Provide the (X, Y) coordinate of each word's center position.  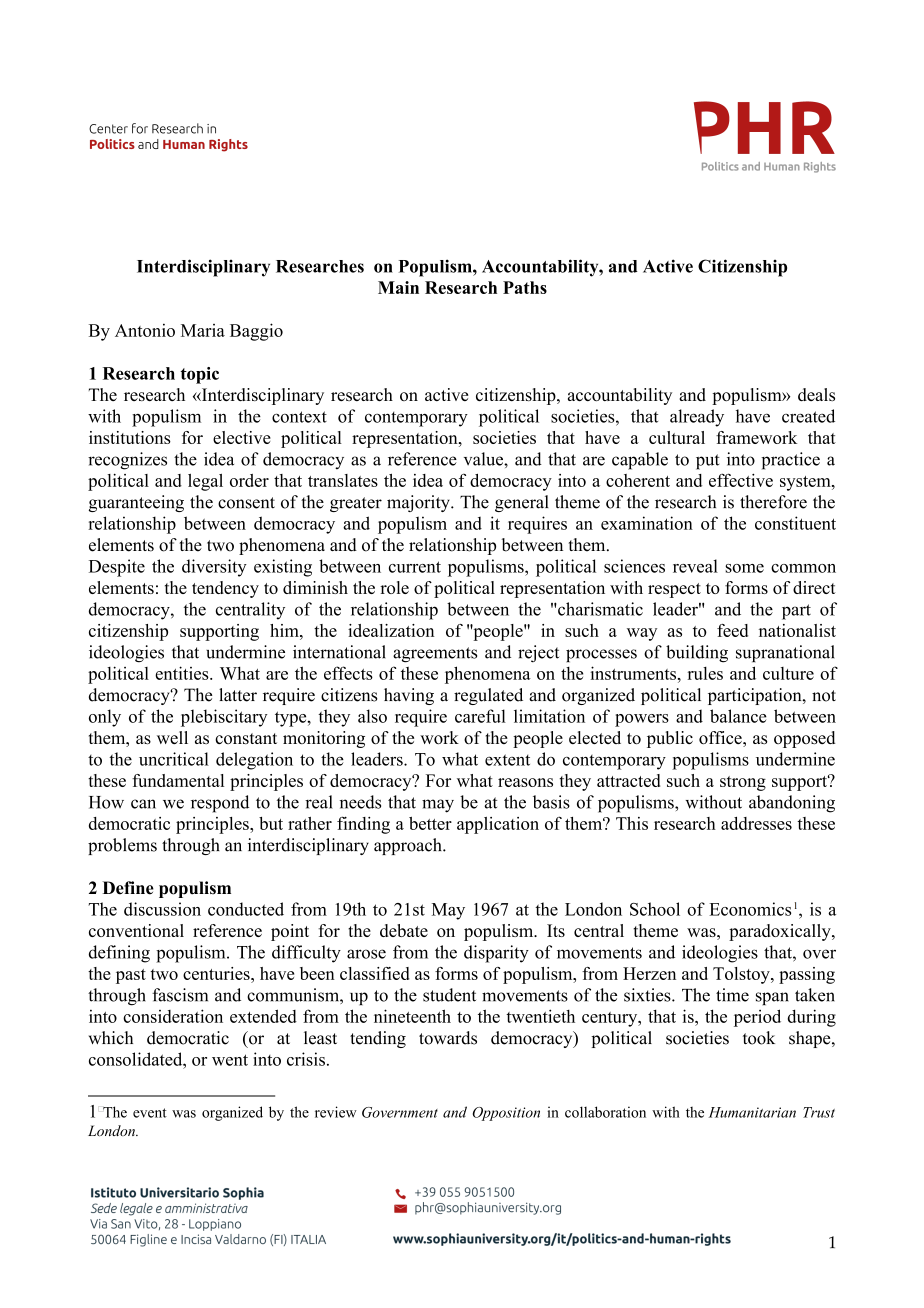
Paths (525, 287)
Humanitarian (752, 1112)
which (111, 1038)
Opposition (506, 1114)
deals (816, 394)
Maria (203, 330)
